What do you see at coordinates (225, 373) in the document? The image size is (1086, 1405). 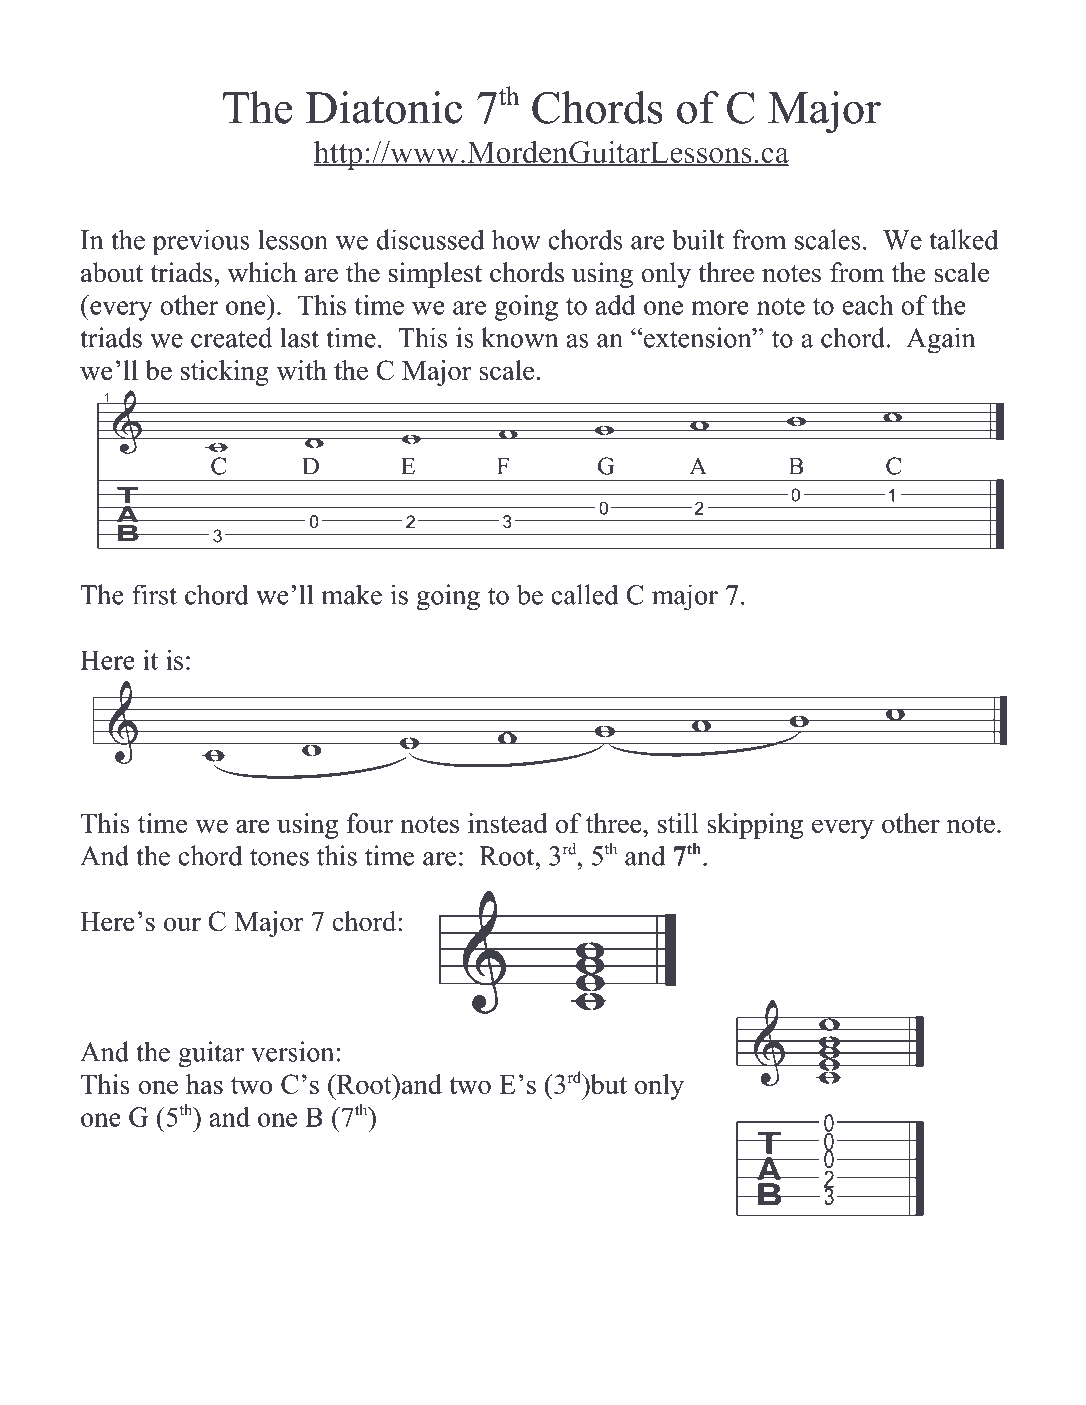 I see `sticking` at bounding box center [225, 373].
